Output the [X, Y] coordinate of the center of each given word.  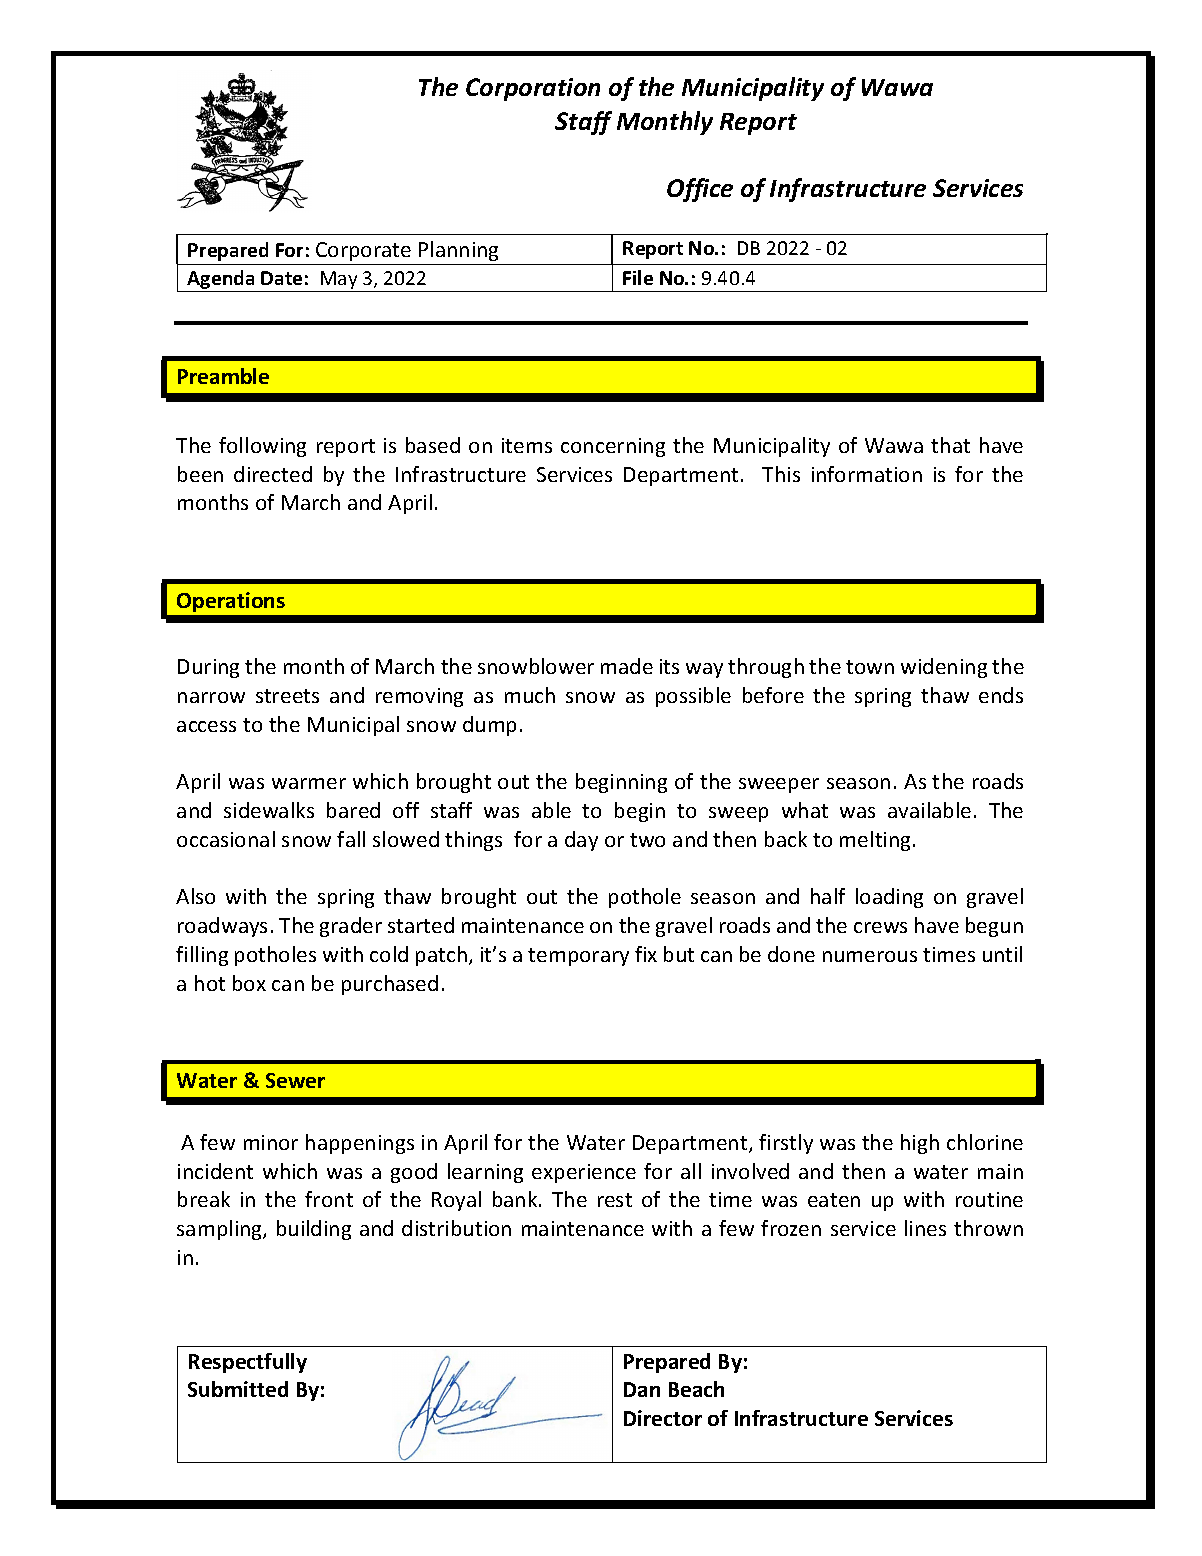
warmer [309, 783]
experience [584, 1173]
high [920, 1144]
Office [700, 190]
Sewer [295, 1080]
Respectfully [248, 1363]
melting [875, 841]
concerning [613, 447]
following [262, 447]
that [950, 445]
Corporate [363, 251]
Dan [642, 1389]
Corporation [533, 89]
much [530, 695]
